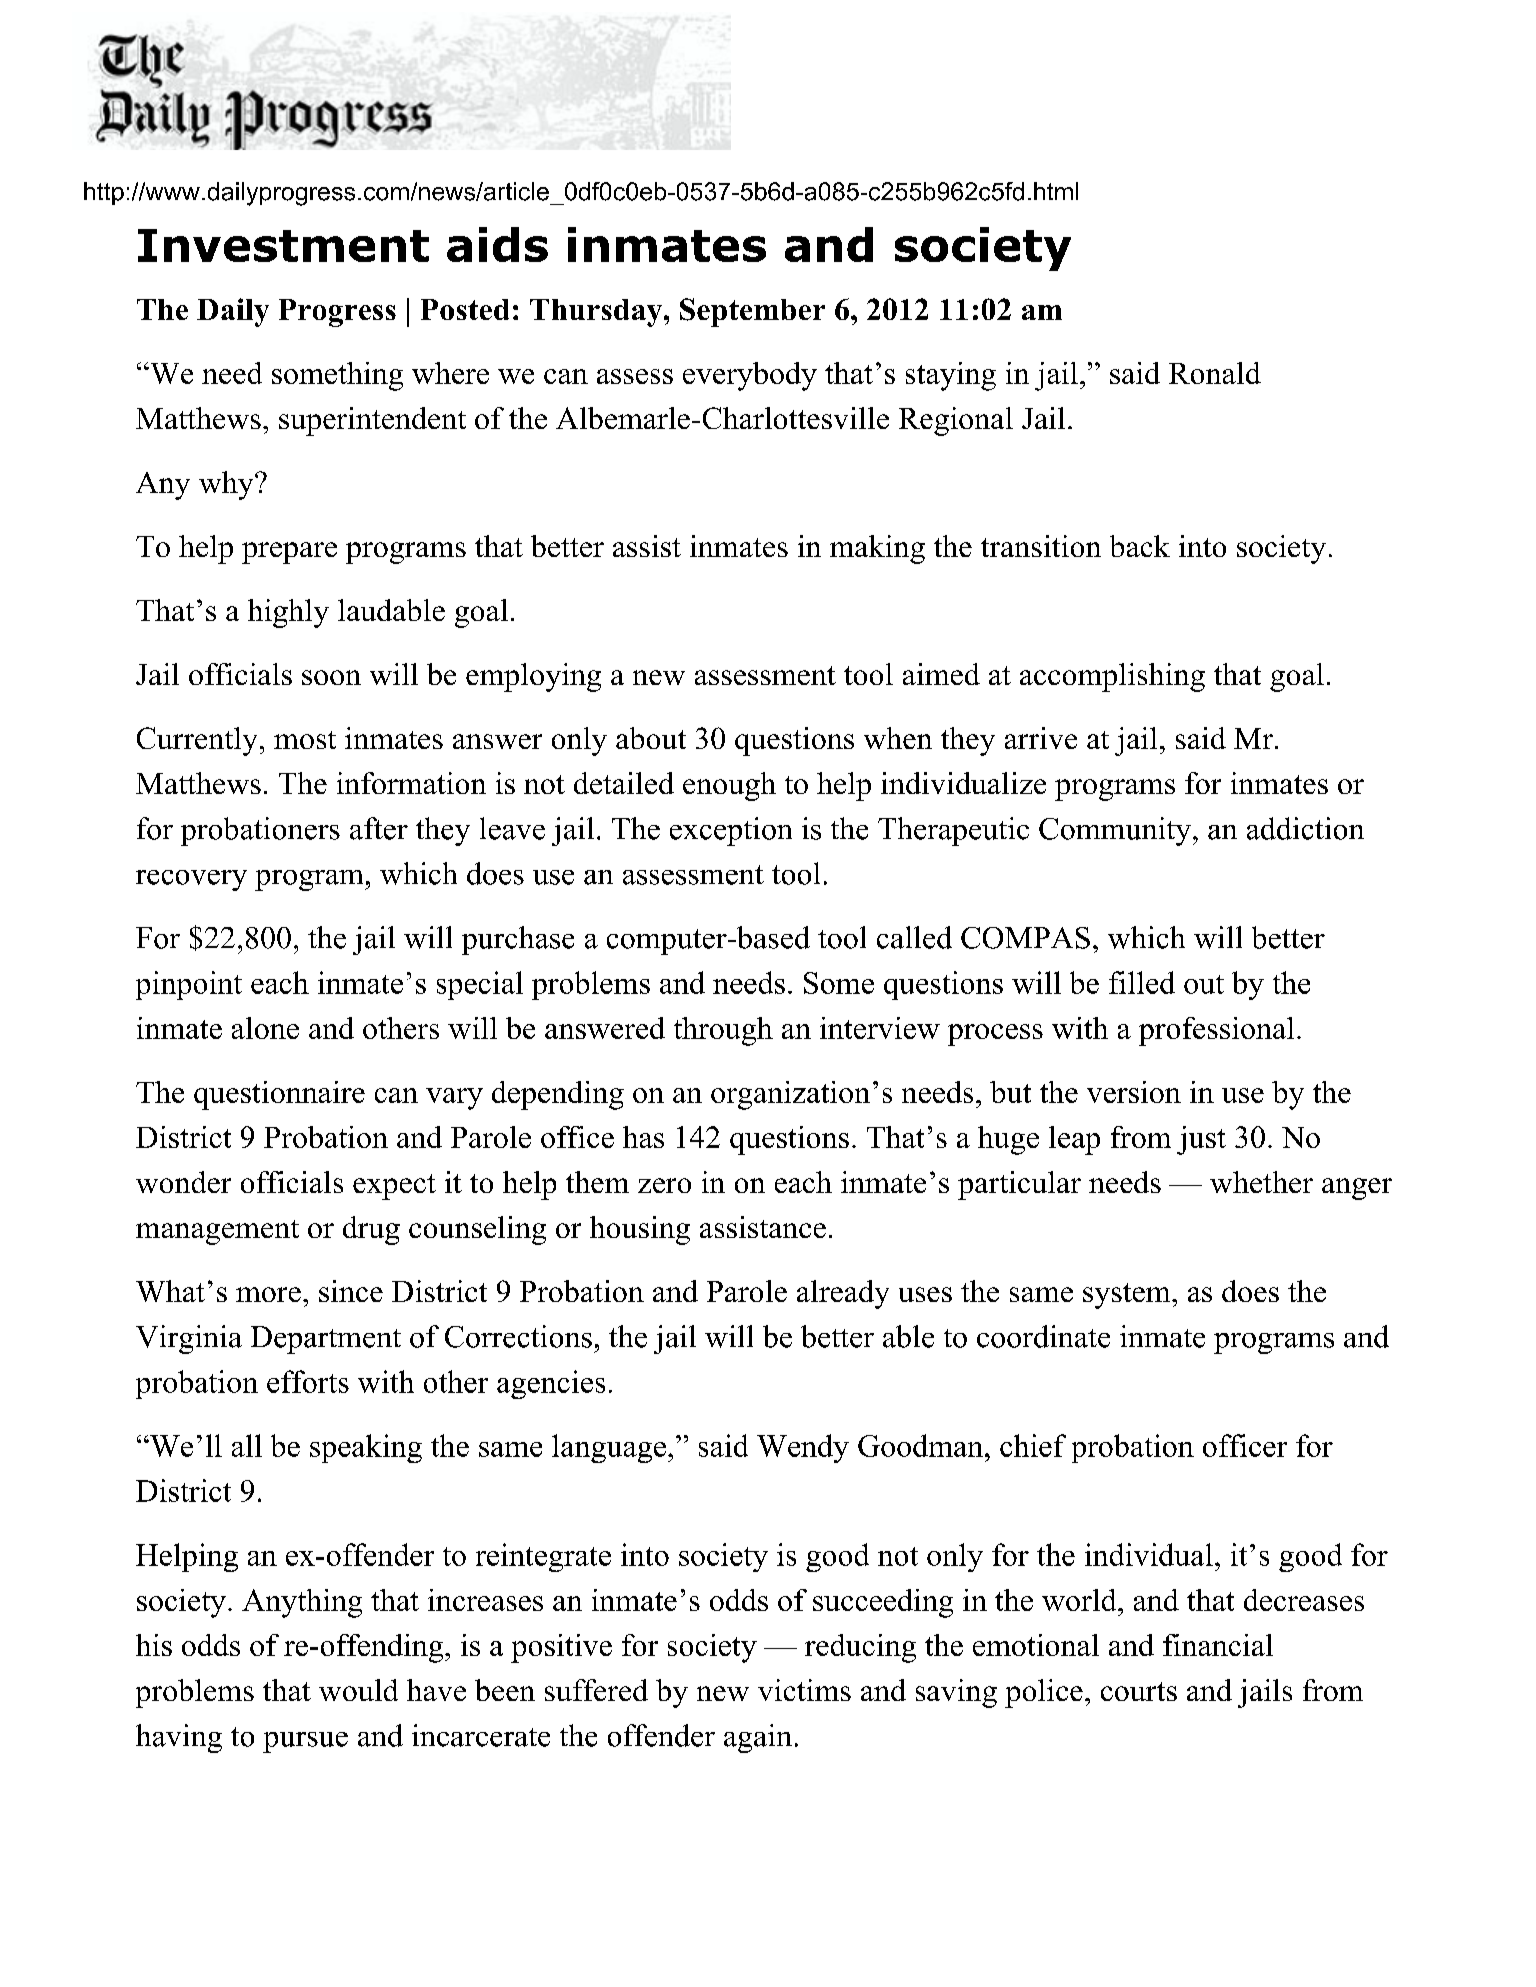  What do you see at coordinates (752, 312) in the screenshot?
I see `September` at bounding box center [752, 312].
